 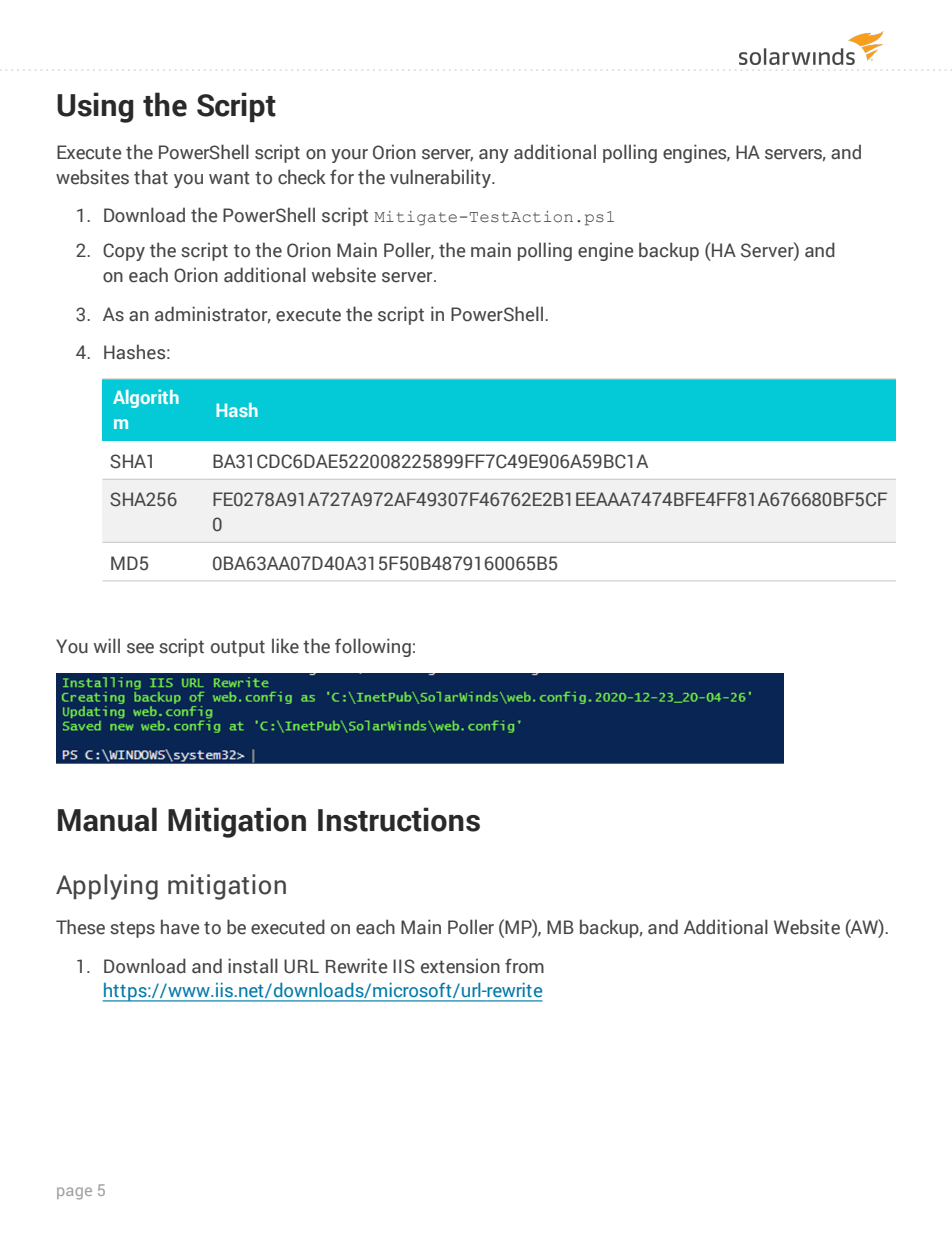 I want to click on page, so click(x=74, y=1193).
